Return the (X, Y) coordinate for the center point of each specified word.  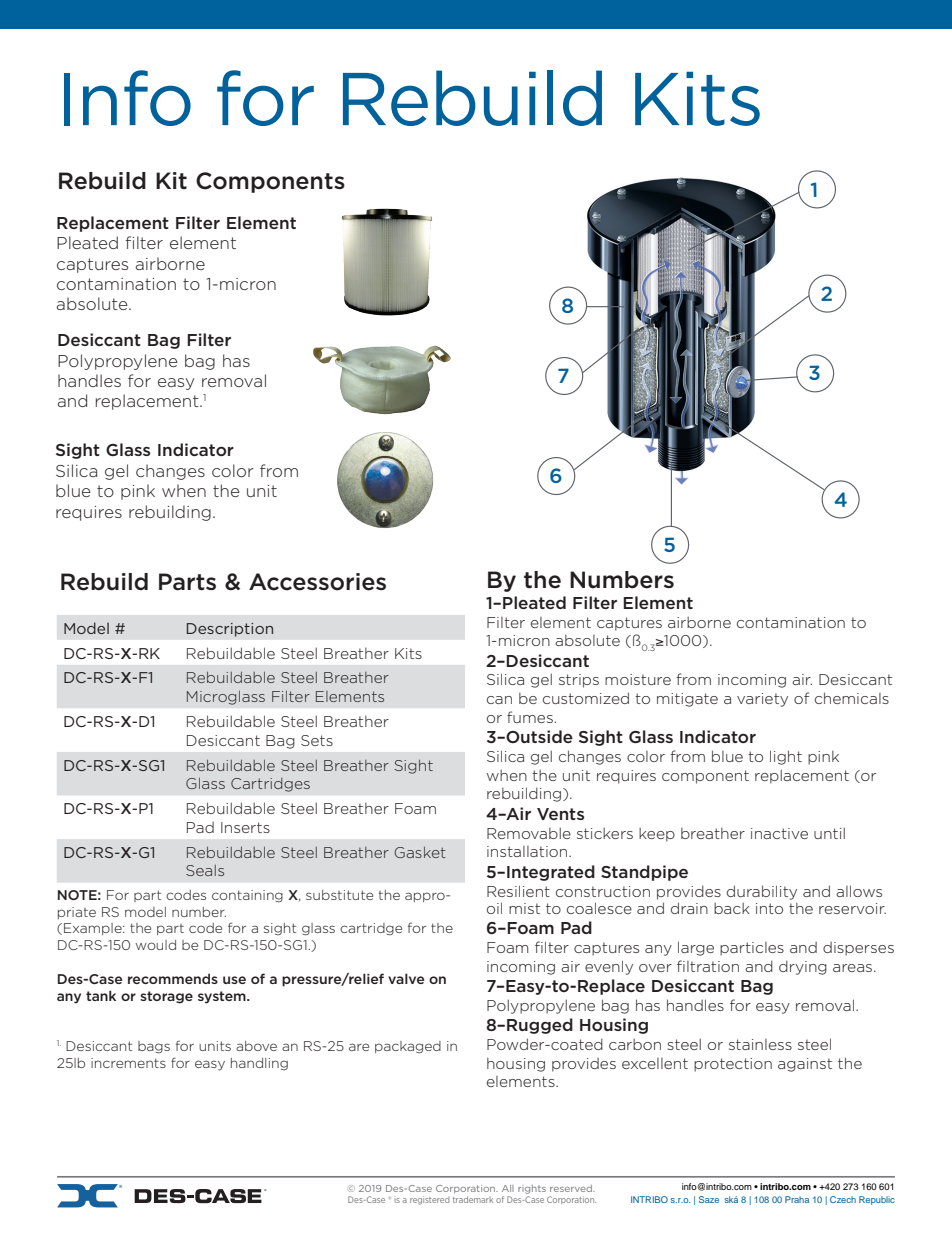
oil (494, 908)
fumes (530, 717)
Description (230, 630)
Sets (317, 740)
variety (762, 700)
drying (803, 967)
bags (154, 1047)
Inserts (245, 827)
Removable (529, 833)
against (805, 1065)
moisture (638, 679)
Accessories (317, 582)
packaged (408, 1047)
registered (430, 1200)
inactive (779, 833)
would (156, 945)
